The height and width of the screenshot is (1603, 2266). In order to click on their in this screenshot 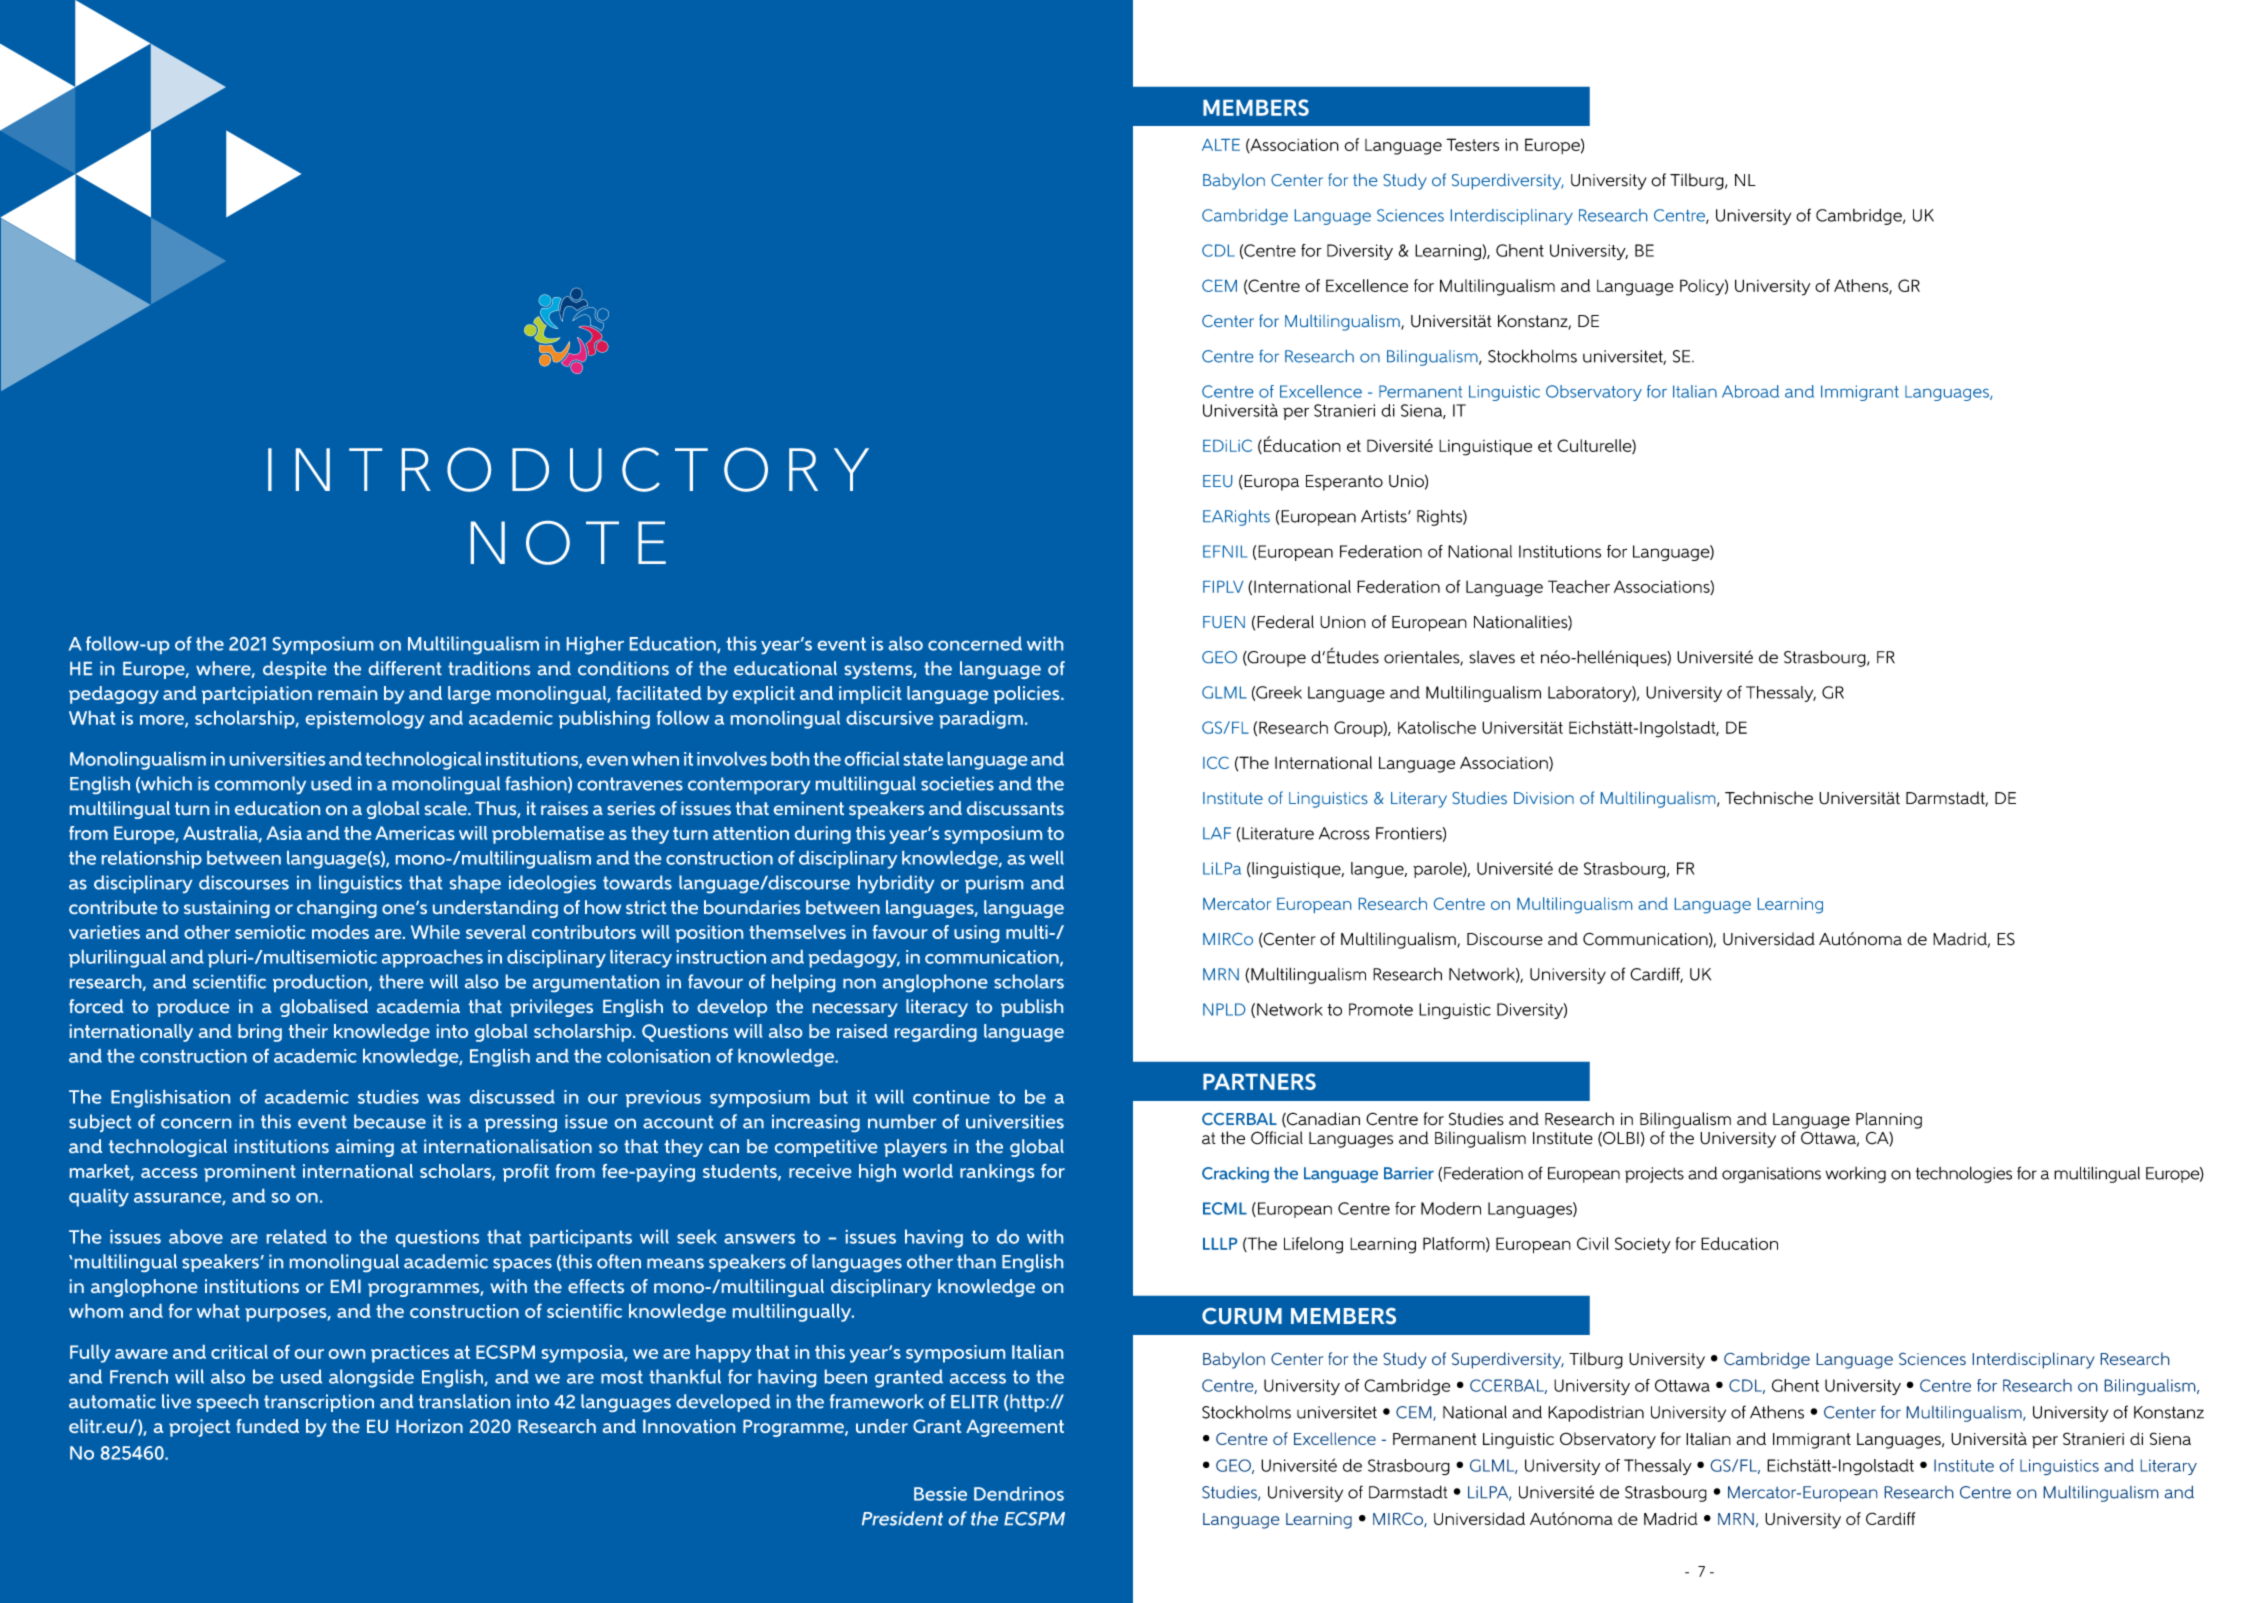, I will do `click(308, 1031)`.
